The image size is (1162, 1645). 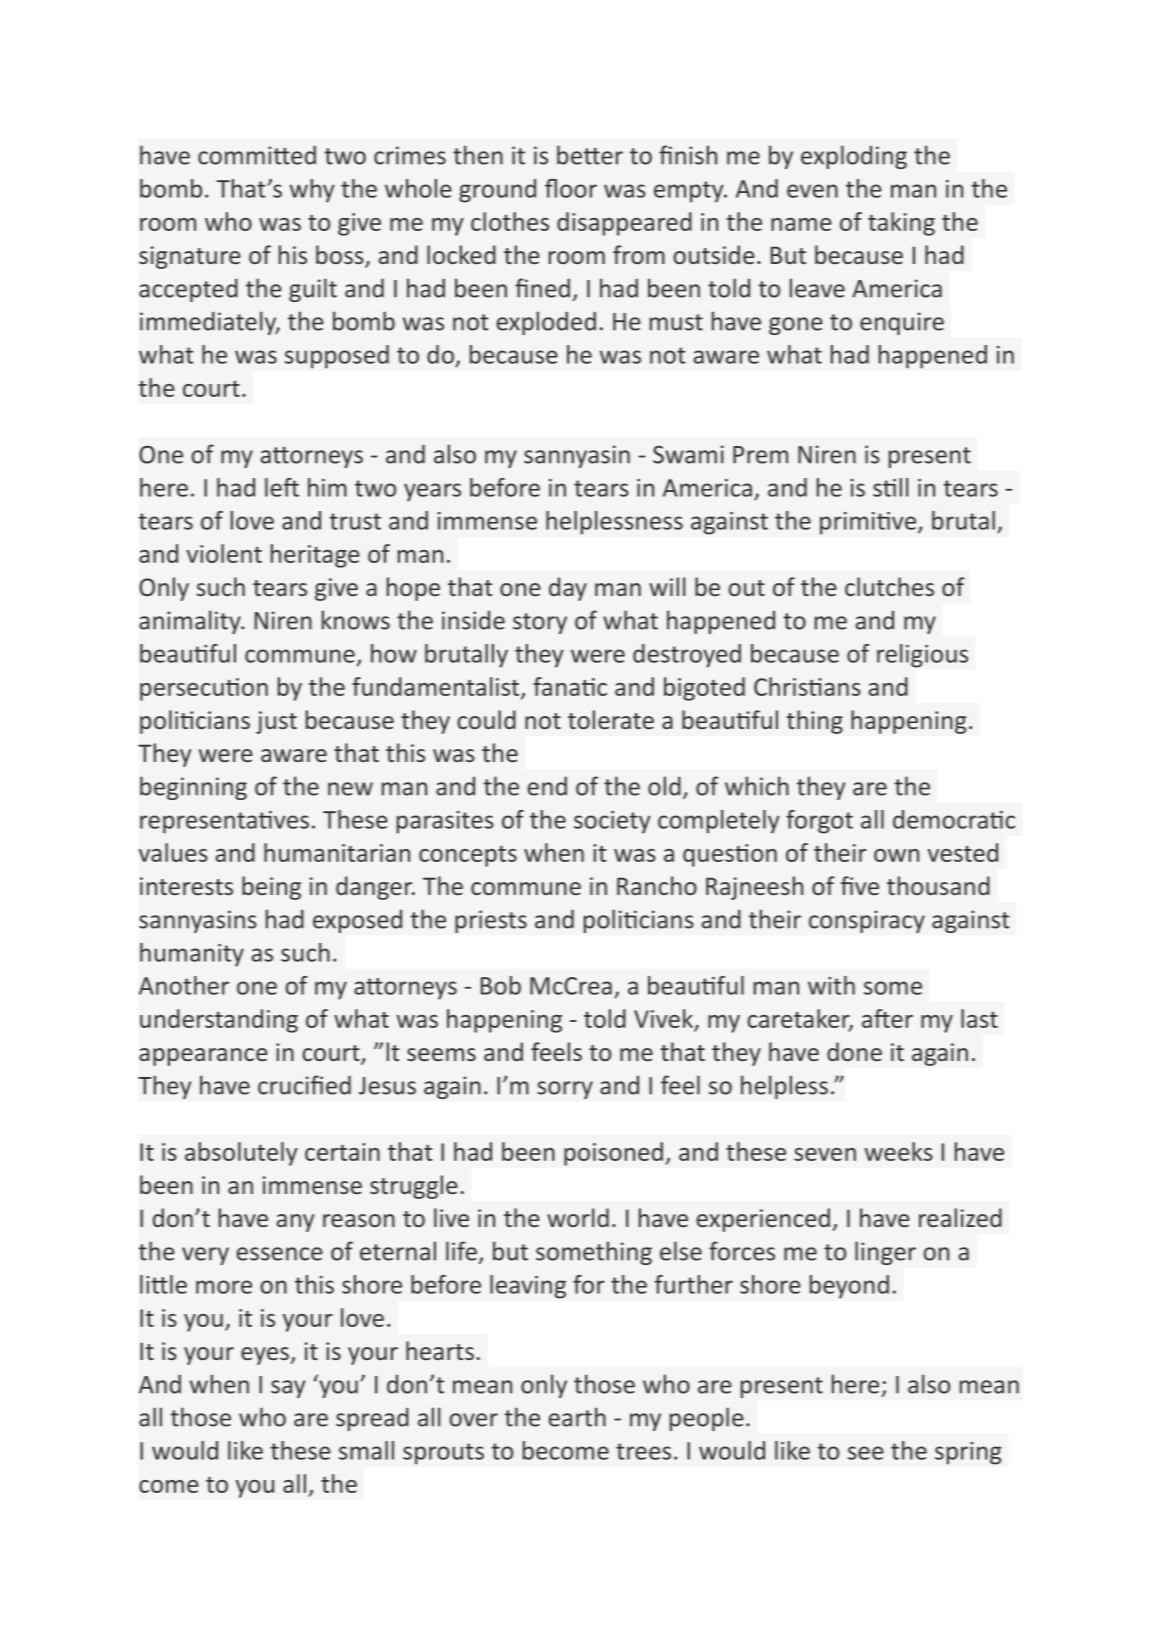 I want to click on taking, so click(x=901, y=224).
